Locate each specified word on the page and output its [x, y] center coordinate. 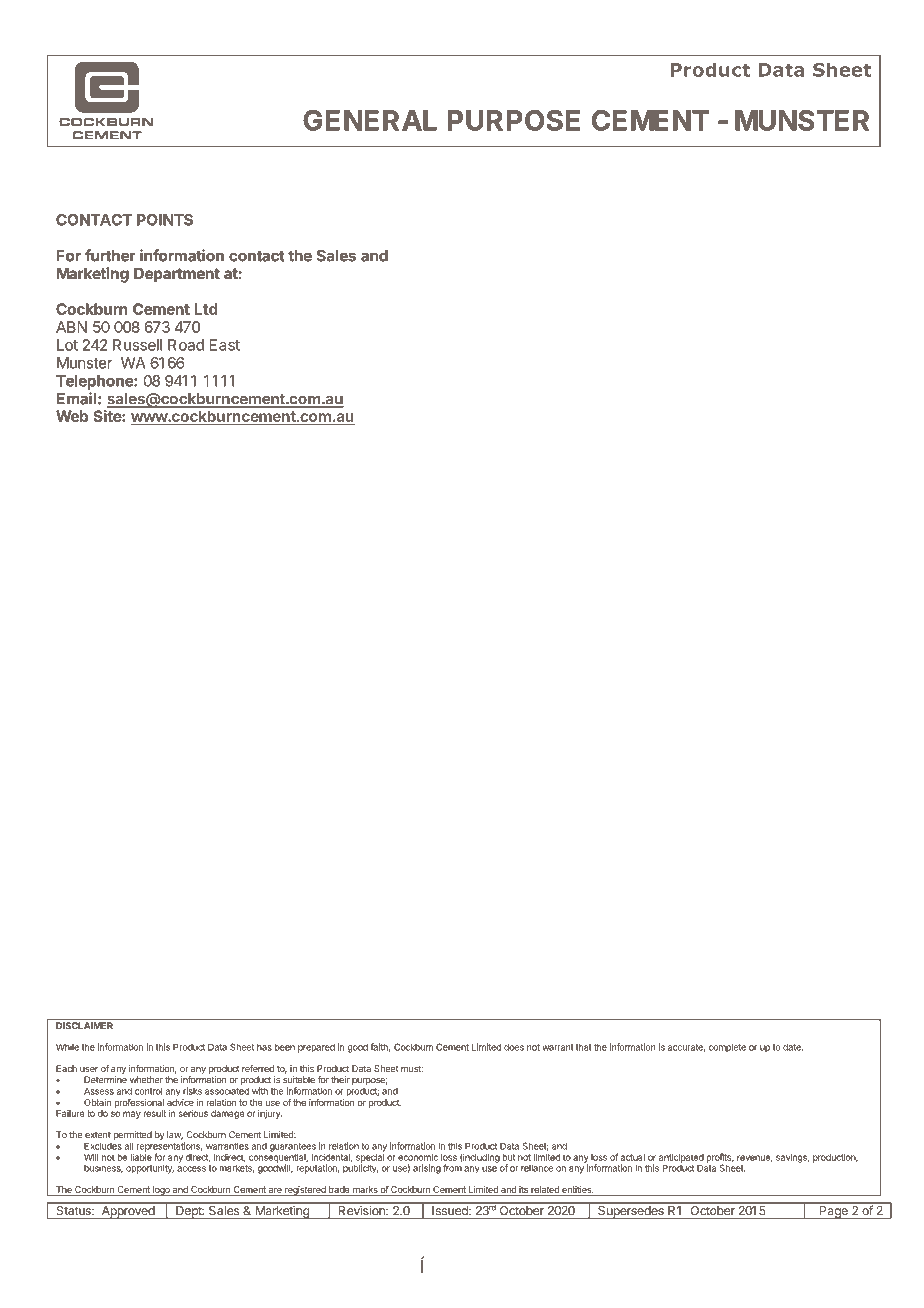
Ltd [205, 309]
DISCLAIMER [85, 1025]
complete [727, 1048]
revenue [755, 1158]
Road [186, 345]
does [514, 1047]
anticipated [681, 1159]
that [584, 1047]
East [225, 345]
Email [76, 398]
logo [161, 1191]
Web [72, 416]
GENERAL [370, 120]
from [452, 1168]
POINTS [165, 220]
